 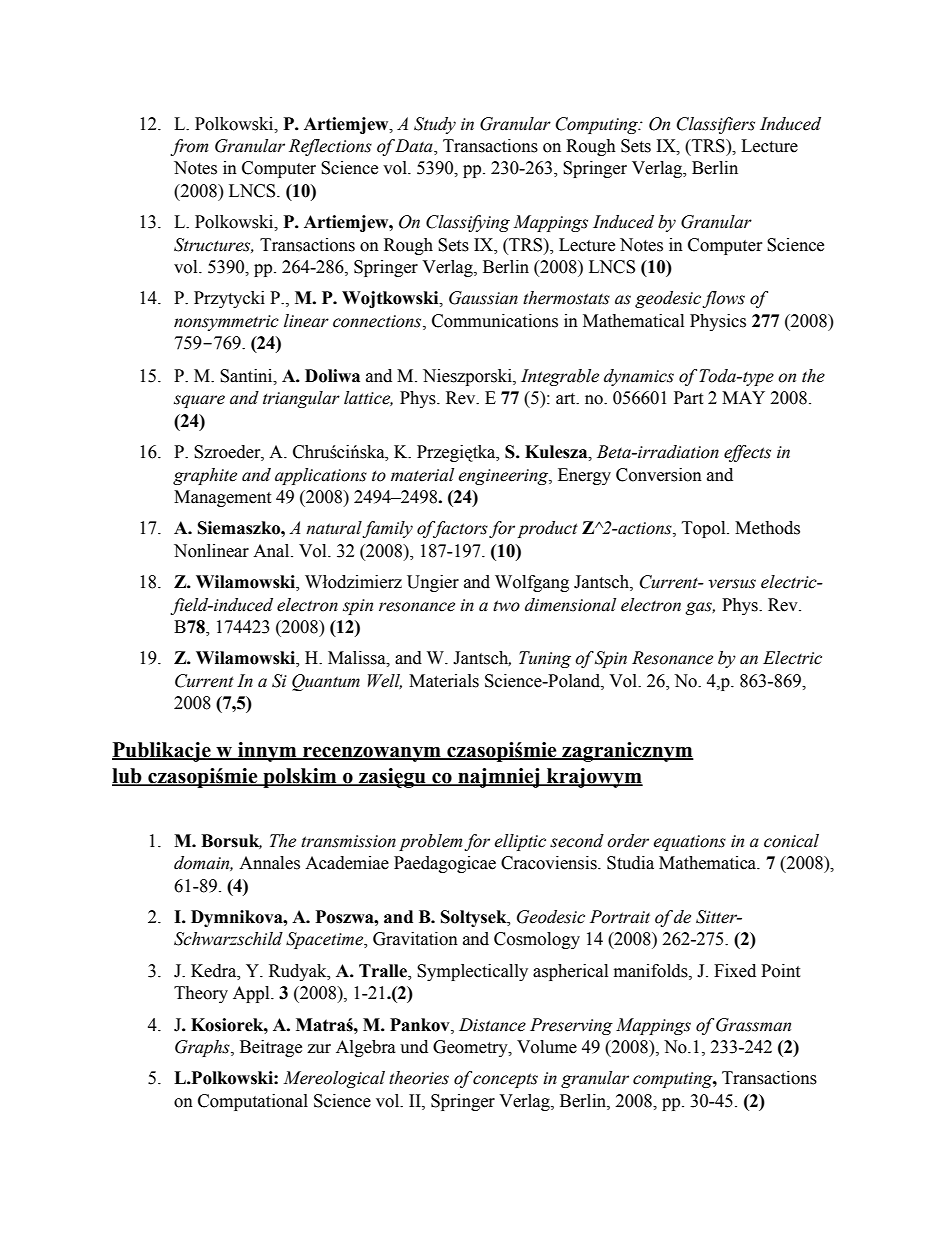 What do you see at coordinates (203, 1048) in the image?
I see `Graphs` at bounding box center [203, 1048].
